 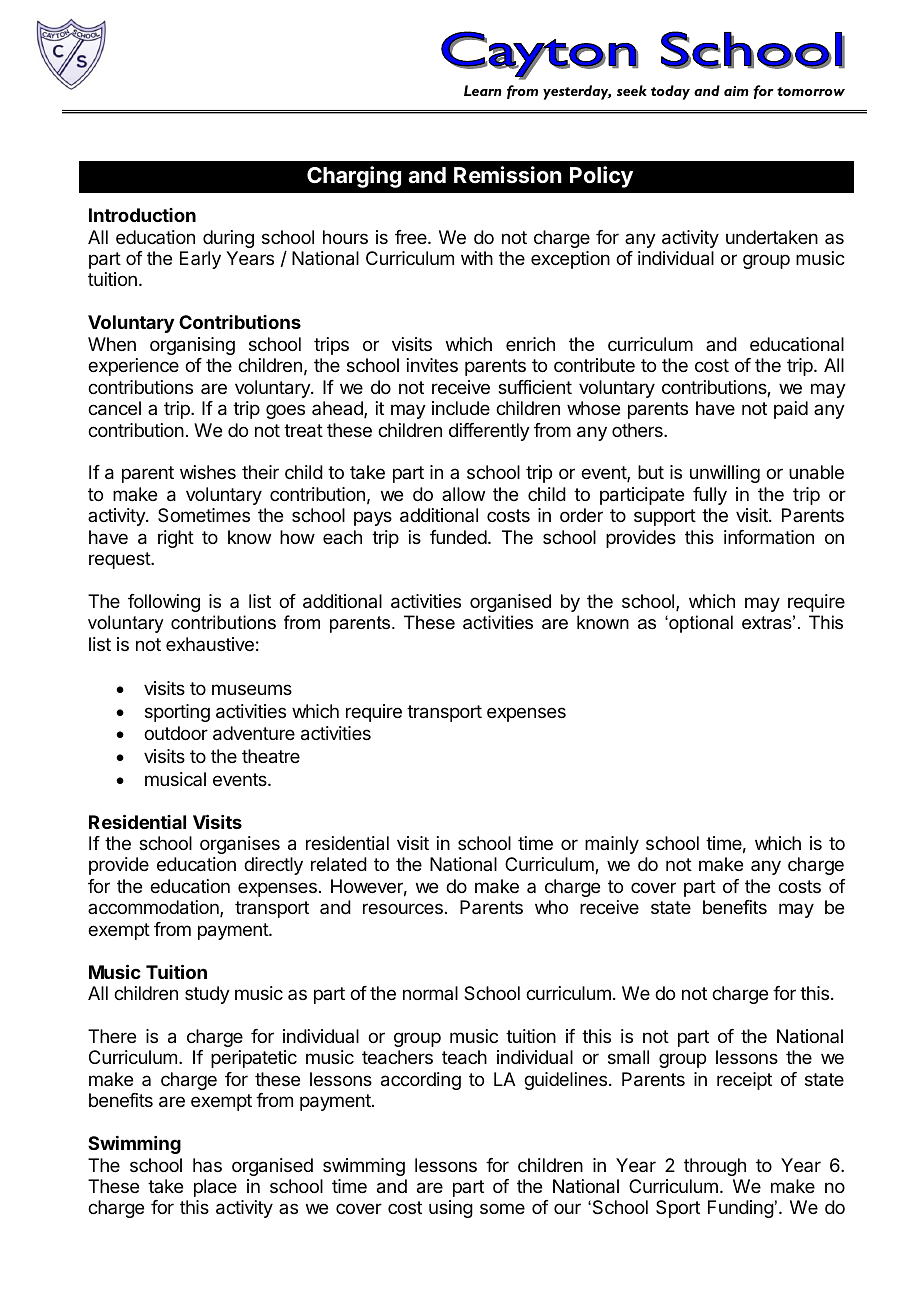 I want to click on allow, so click(x=463, y=494).
